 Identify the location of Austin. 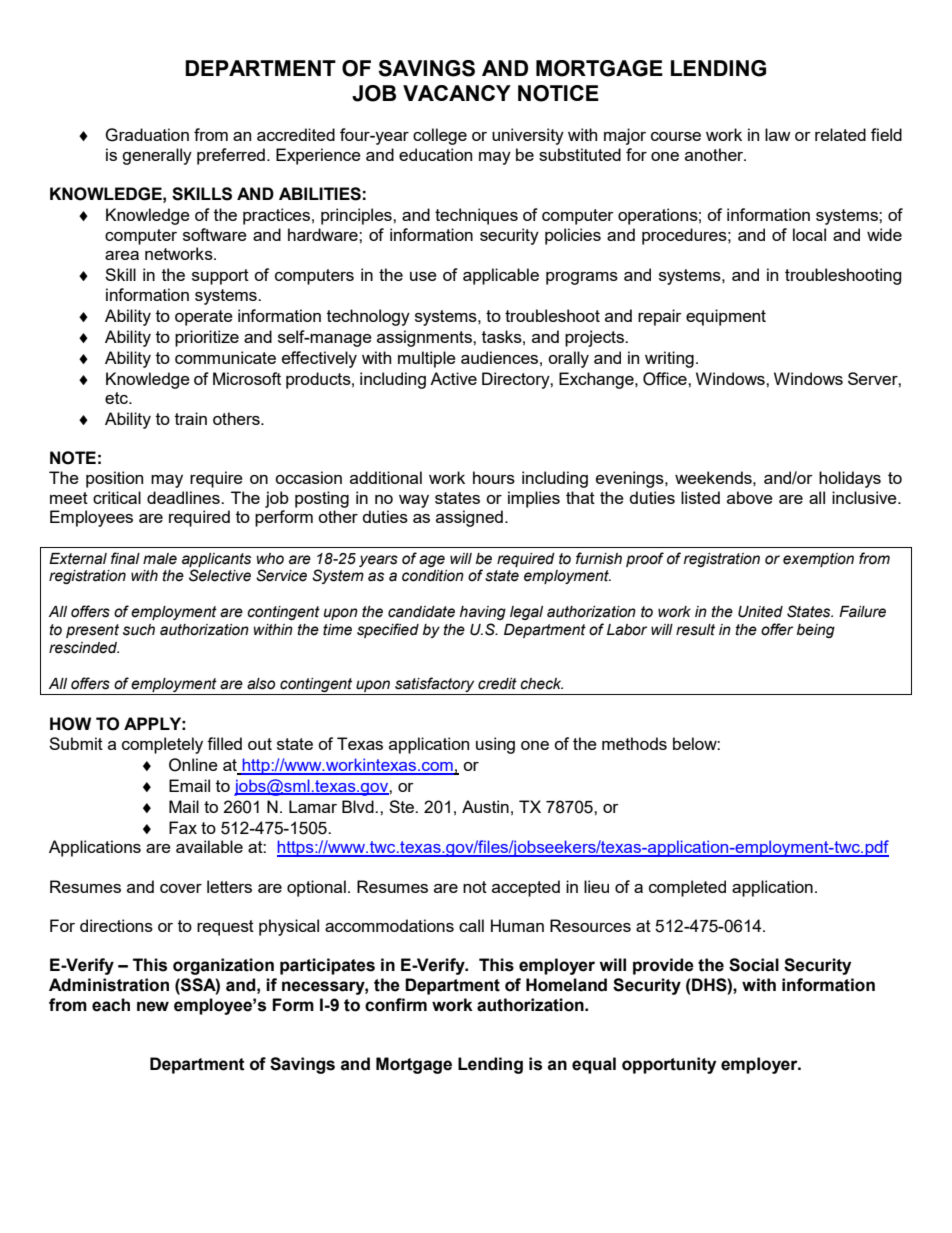
(485, 806).
